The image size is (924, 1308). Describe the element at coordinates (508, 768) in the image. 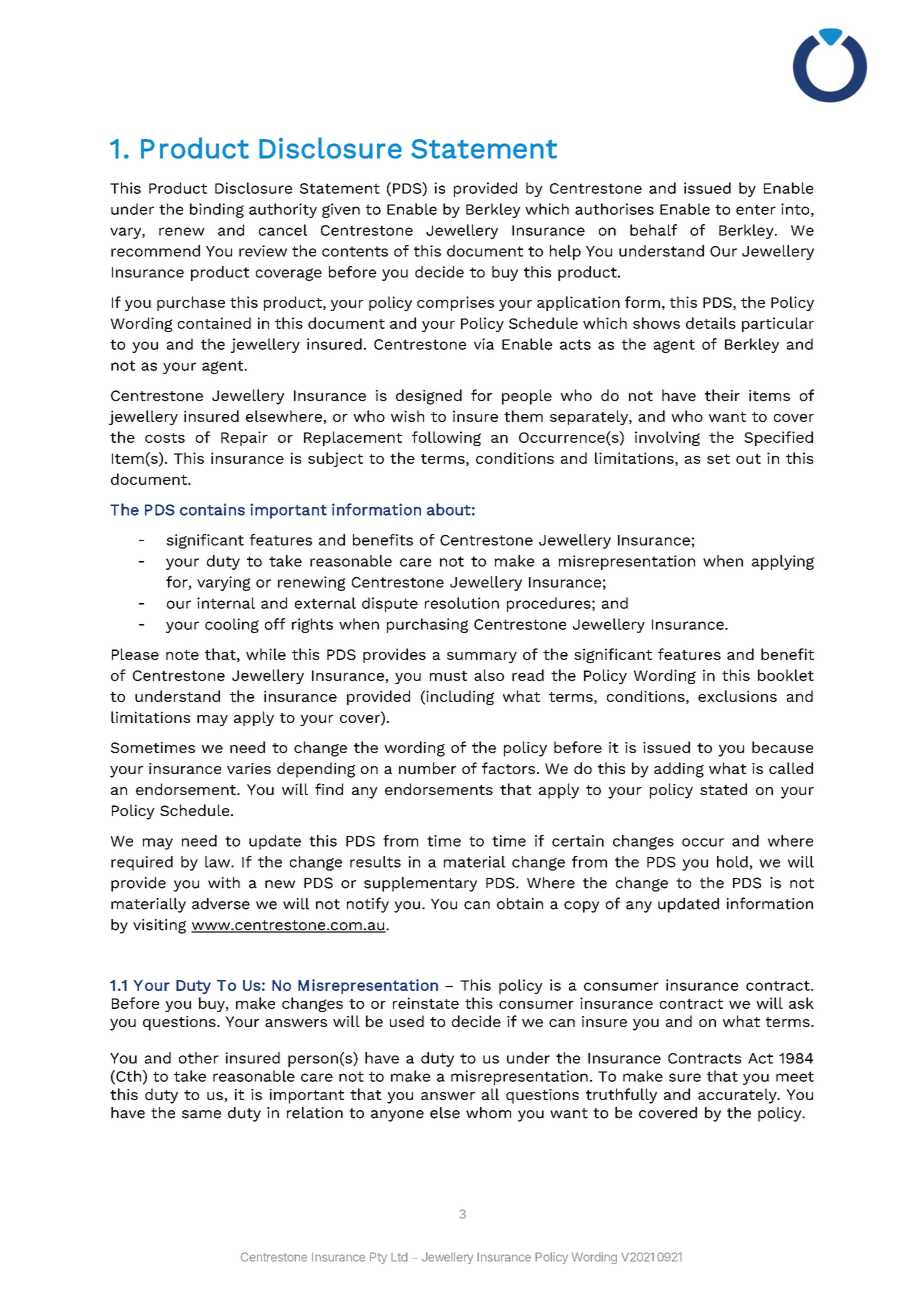

I see `factors` at that location.
